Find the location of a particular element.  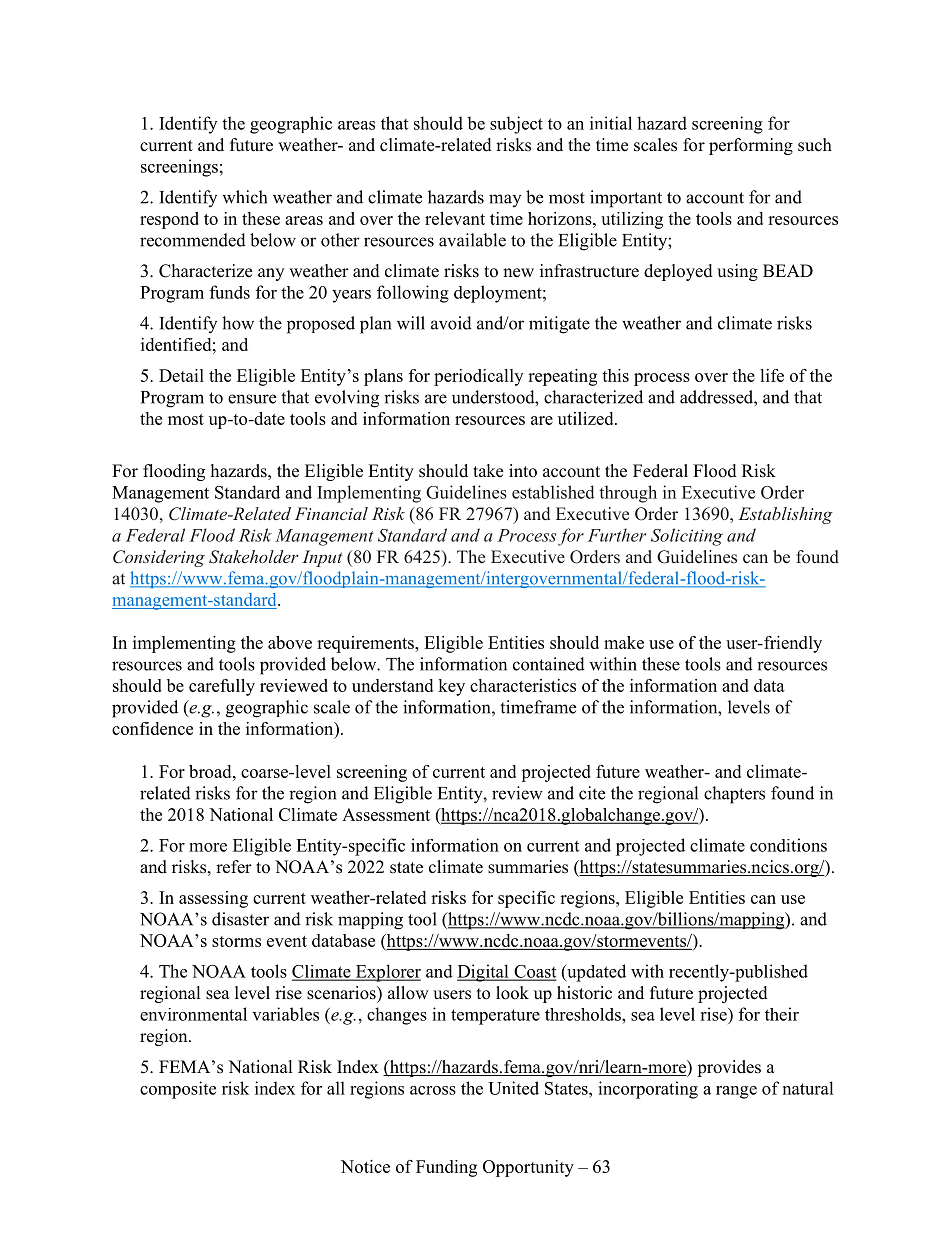

make is located at coordinates (624, 642).
